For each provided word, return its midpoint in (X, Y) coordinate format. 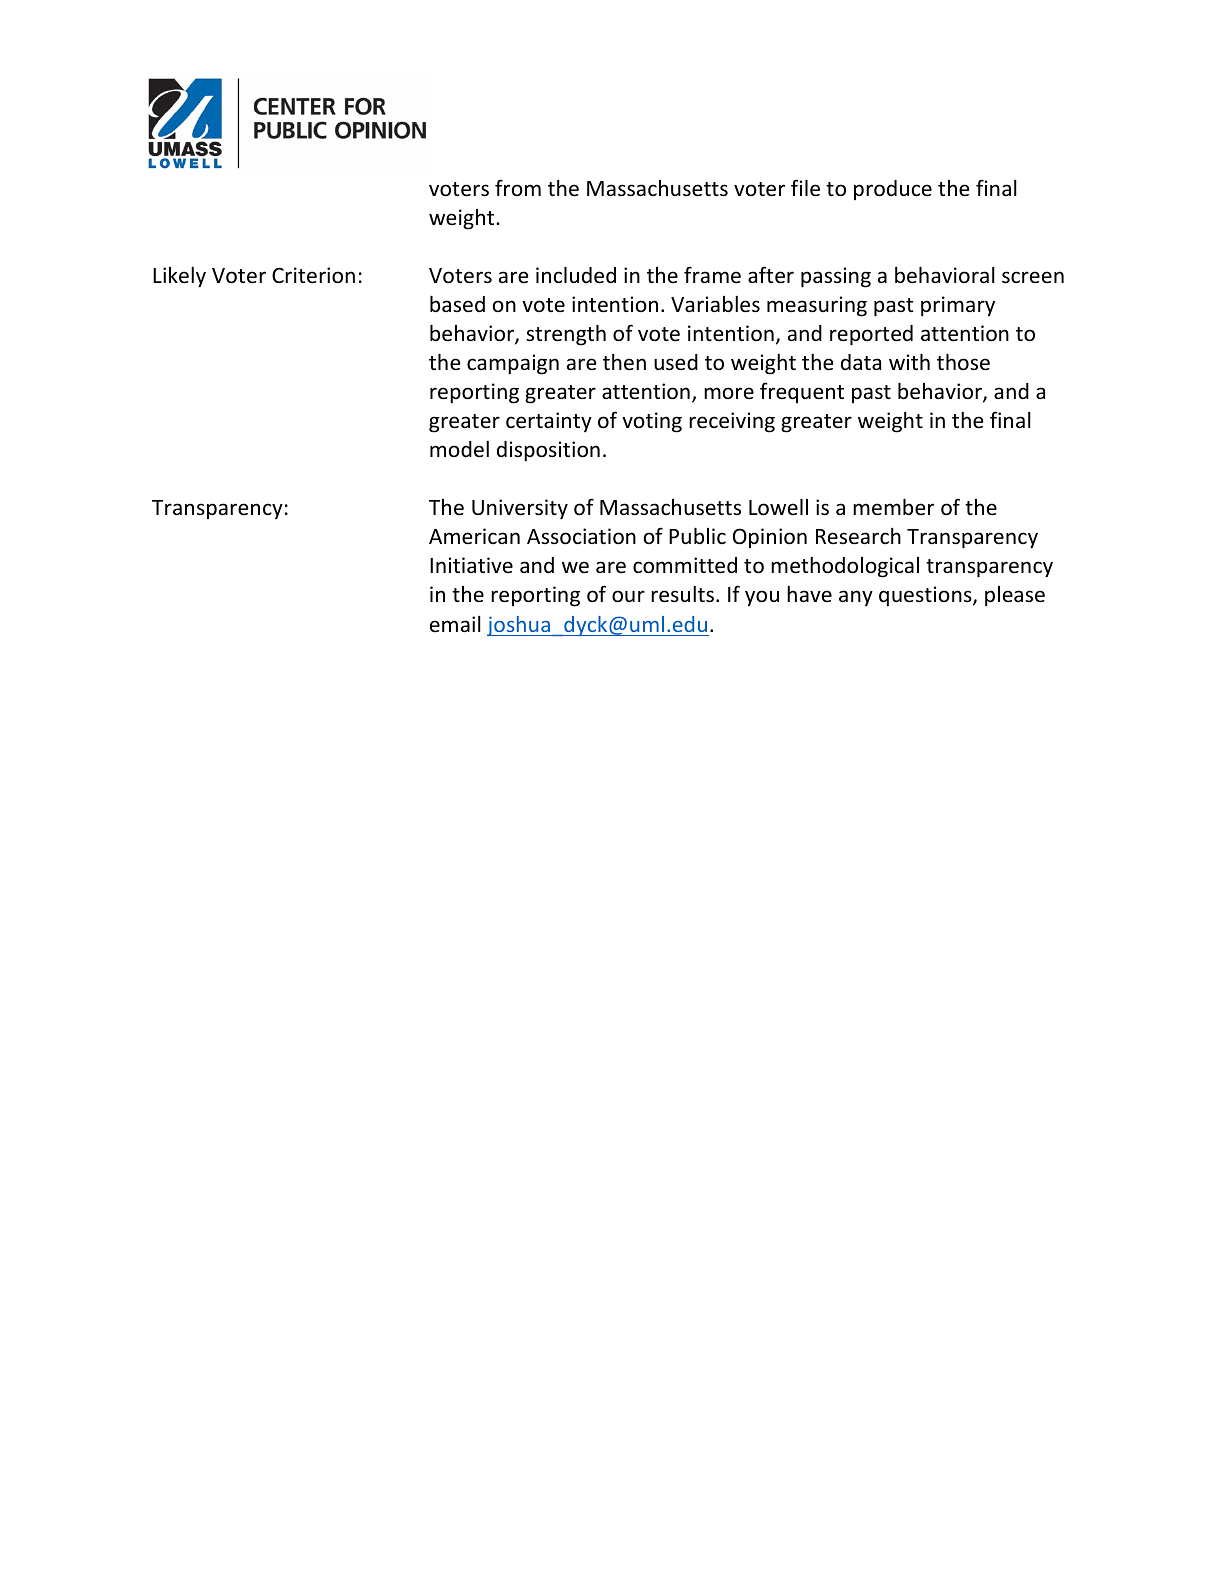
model (459, 449)
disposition (548, 451)
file (805, 188)
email (455, 624)
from (518, 187)
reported (871, 335)
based (457, 304)
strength (566, 335)
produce (893, 190)
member (893, 507)
